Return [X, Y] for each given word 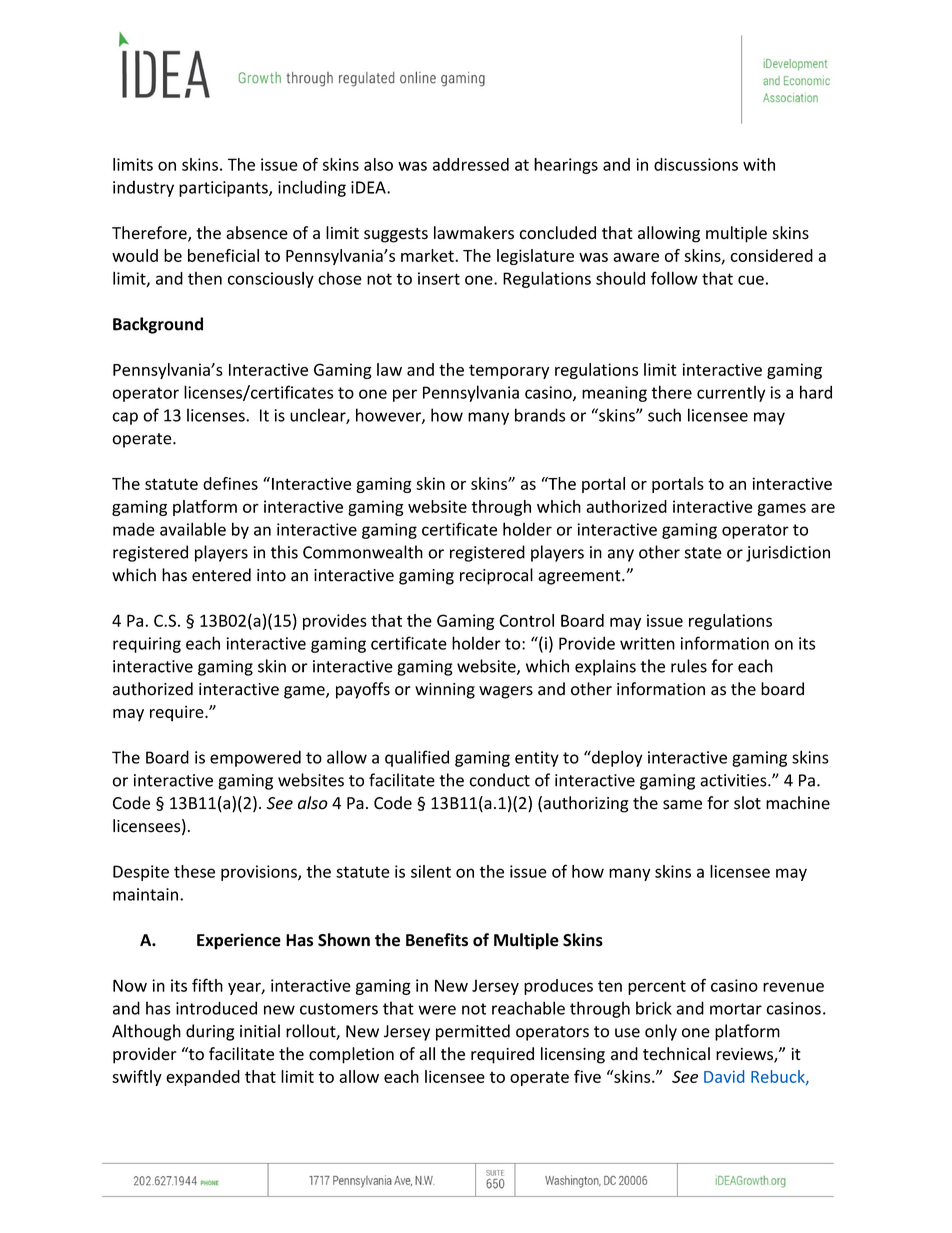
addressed [471, 164]
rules [689, 666]
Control [526, 620]
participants [224, 189]
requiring [147, 645]
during [210, 1032]
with [759, 164]
